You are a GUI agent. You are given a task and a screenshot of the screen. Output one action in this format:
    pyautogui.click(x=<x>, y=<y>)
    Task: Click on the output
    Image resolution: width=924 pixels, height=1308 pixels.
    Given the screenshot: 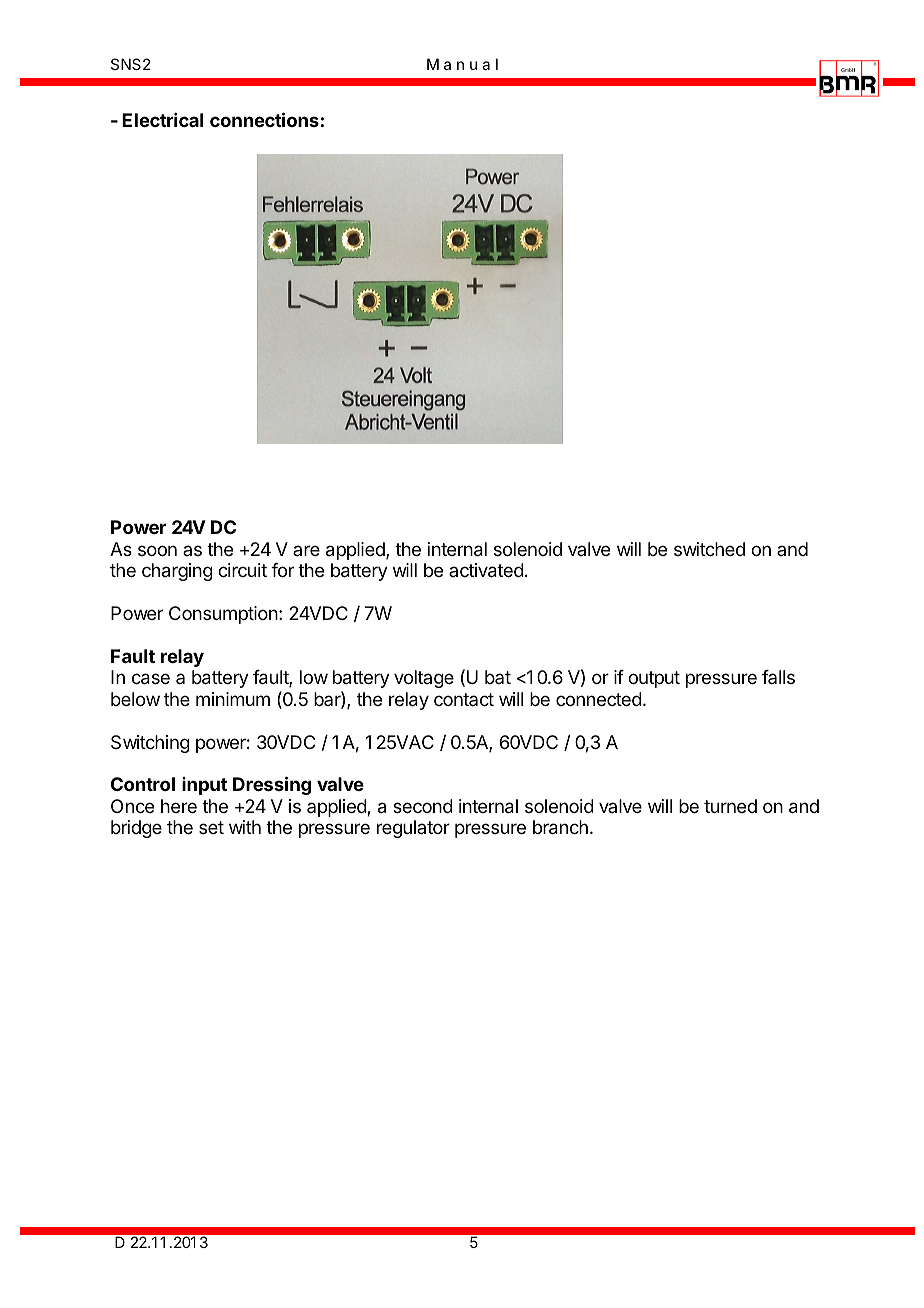 What is the action you would take?
    pyautogui.click(x=654, y=679)
